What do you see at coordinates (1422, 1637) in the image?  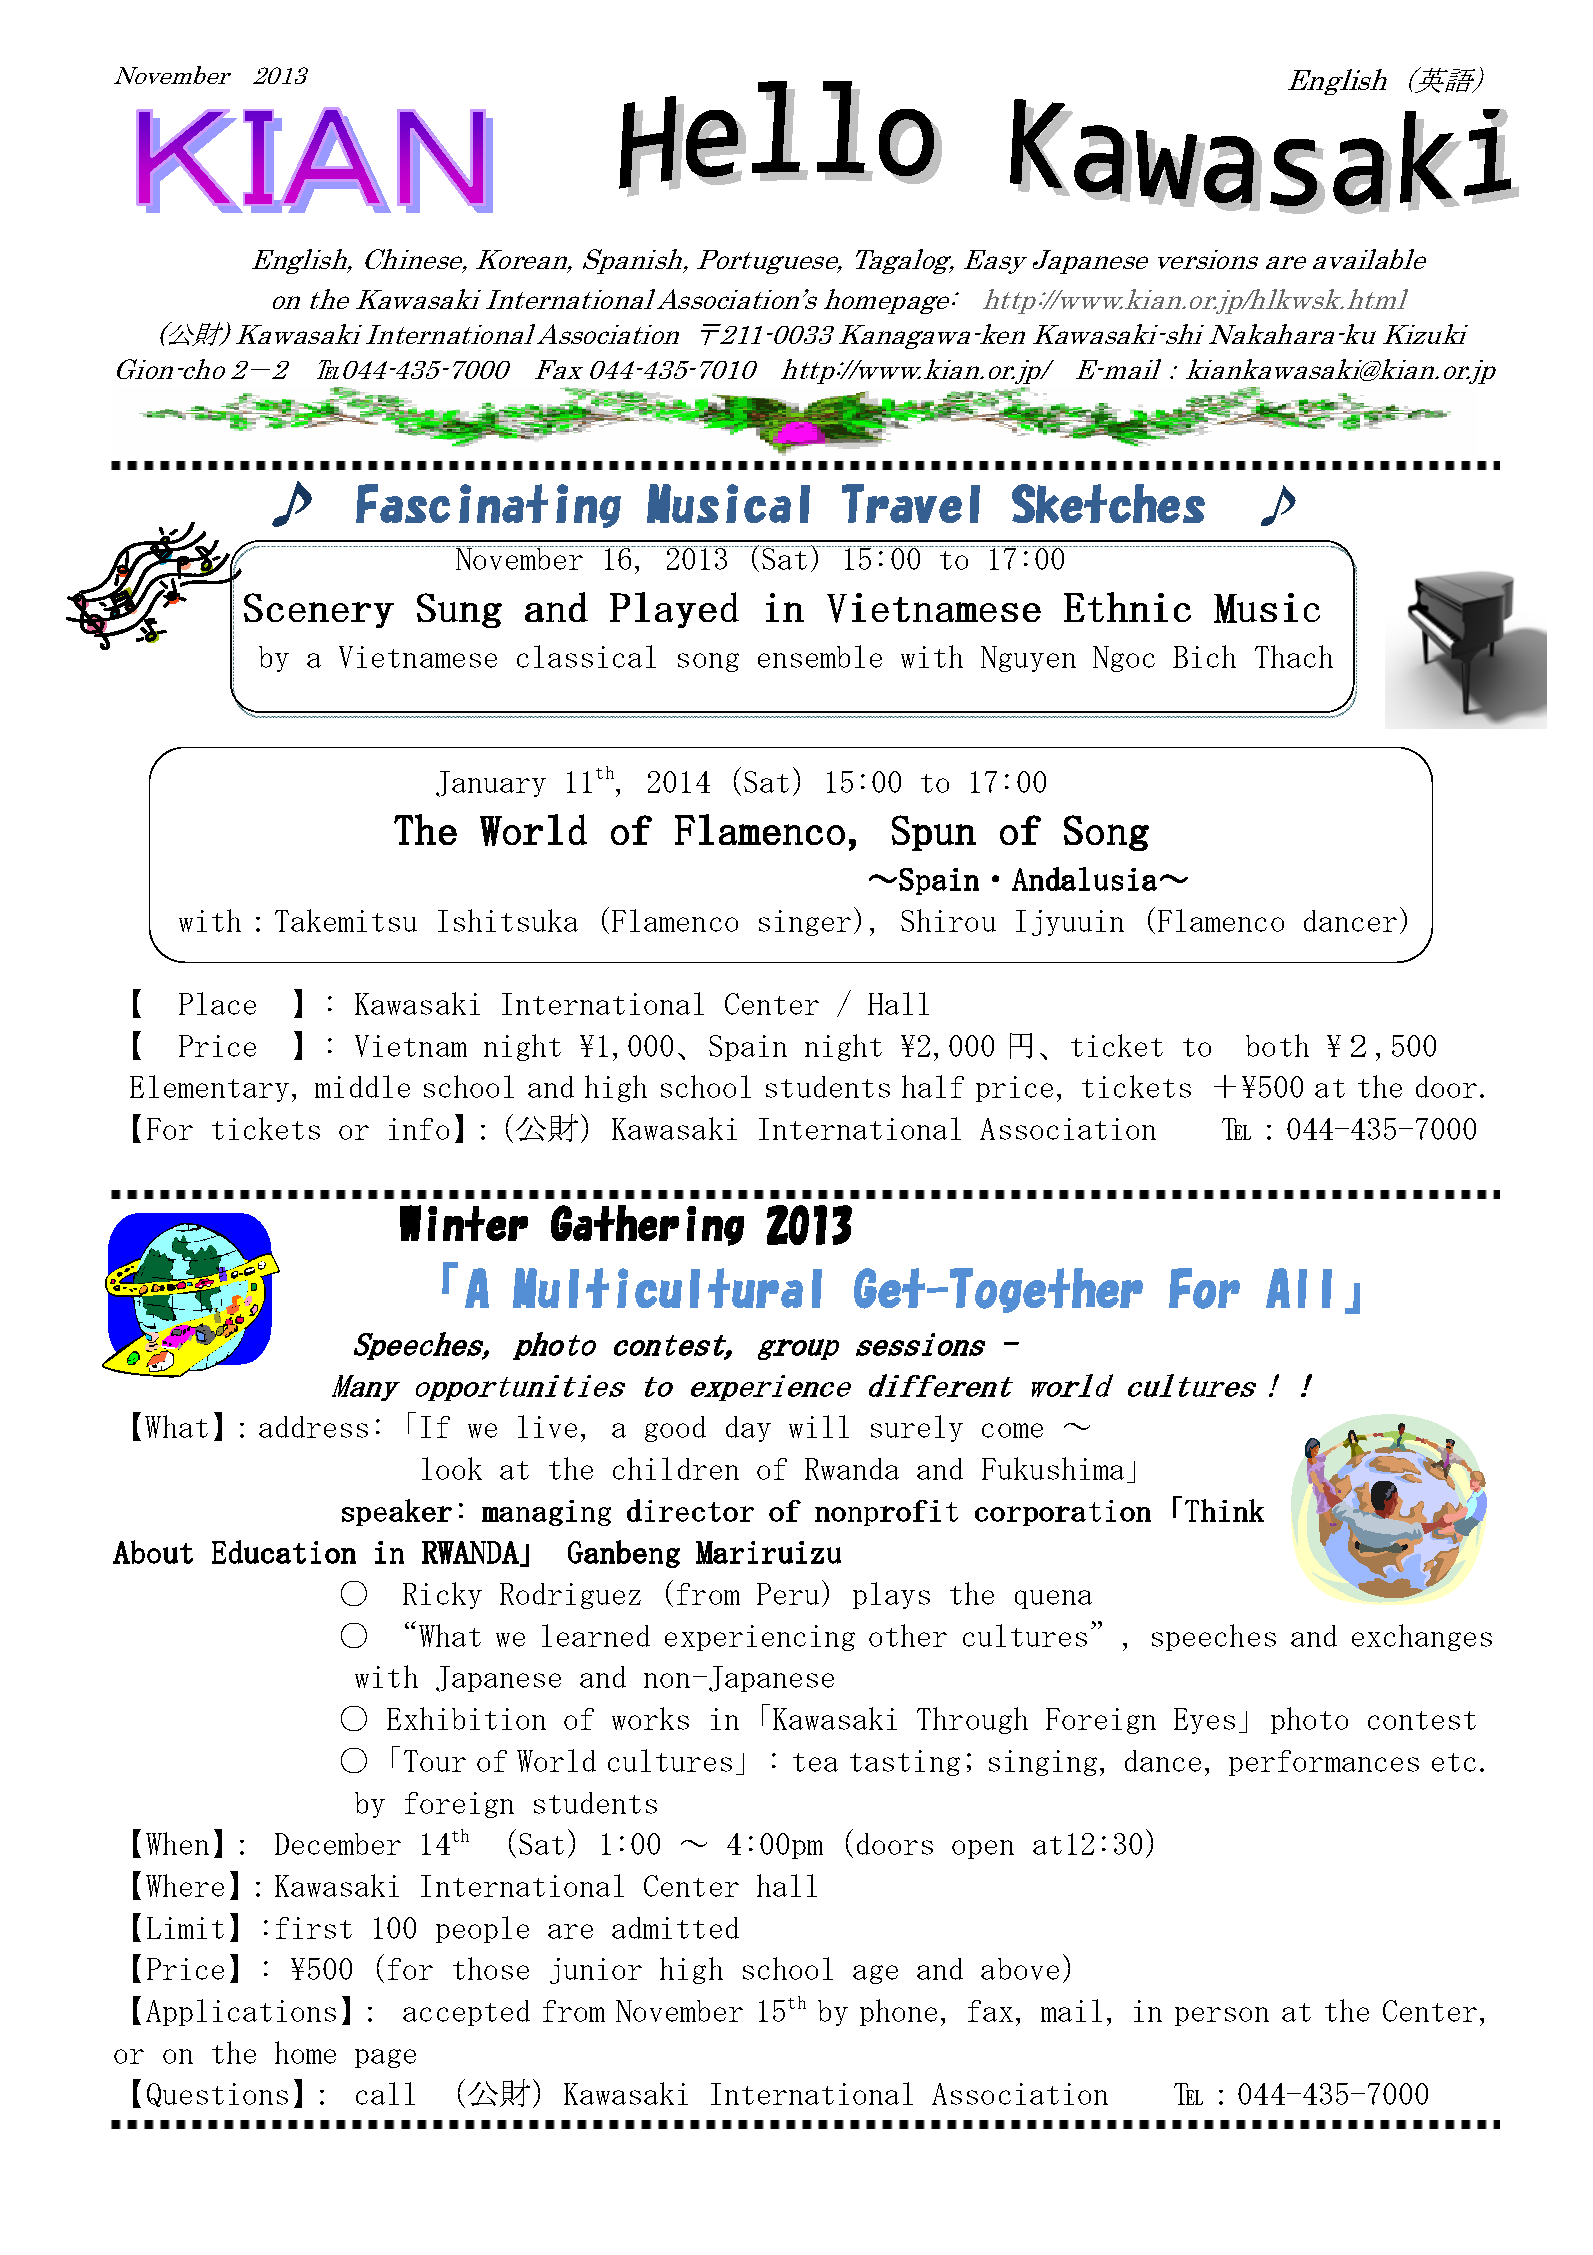 I see `exchanges` at bounding box center [1422, 1637].
